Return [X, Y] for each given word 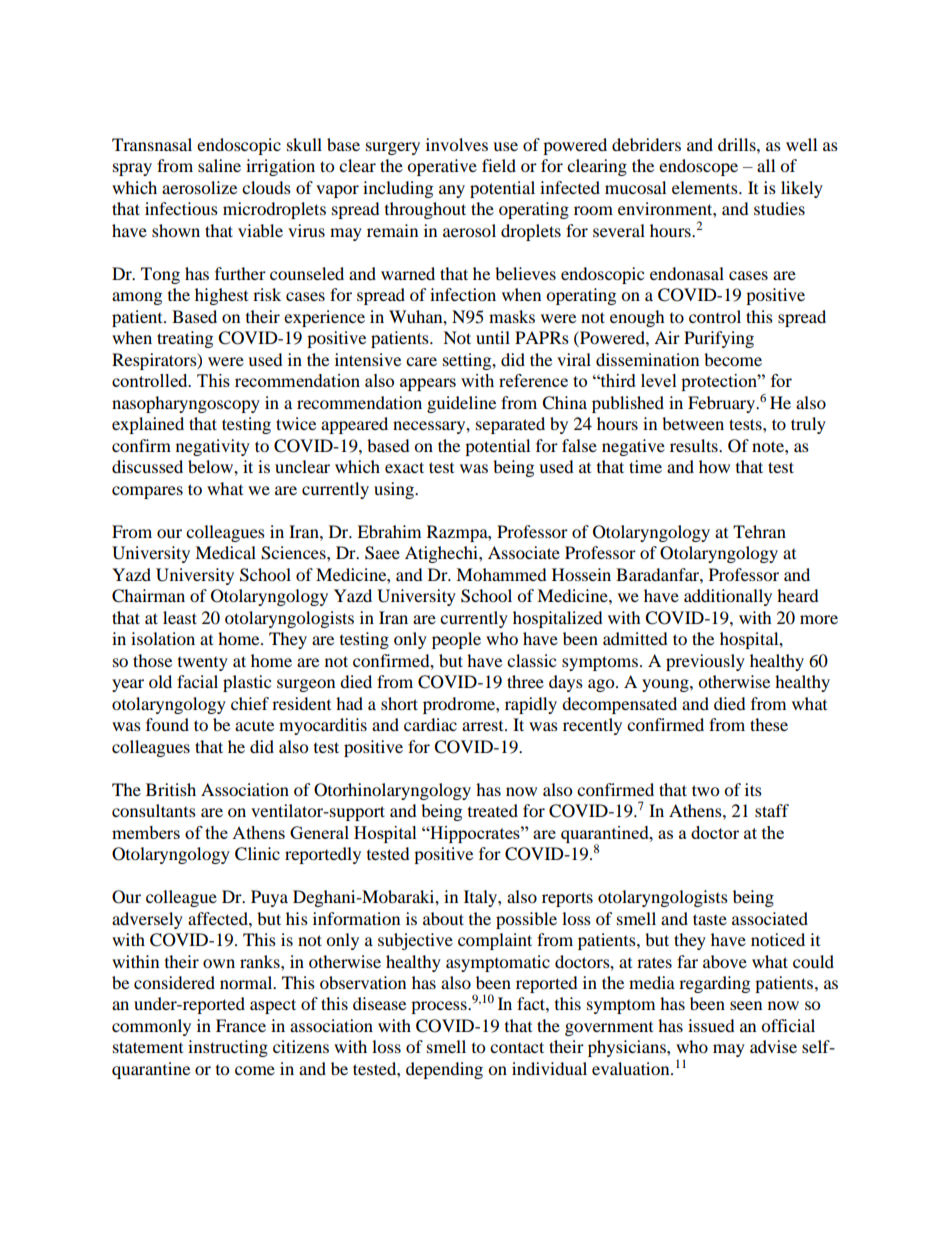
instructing [228, 1048]
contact [517, 1047]
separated [510, 425]
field [499, 165]
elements [706, 187]
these [769, 724]
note [769, 446]
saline [219, 165]
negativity [213, 447]
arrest [484, 726]
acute [254, 725]
